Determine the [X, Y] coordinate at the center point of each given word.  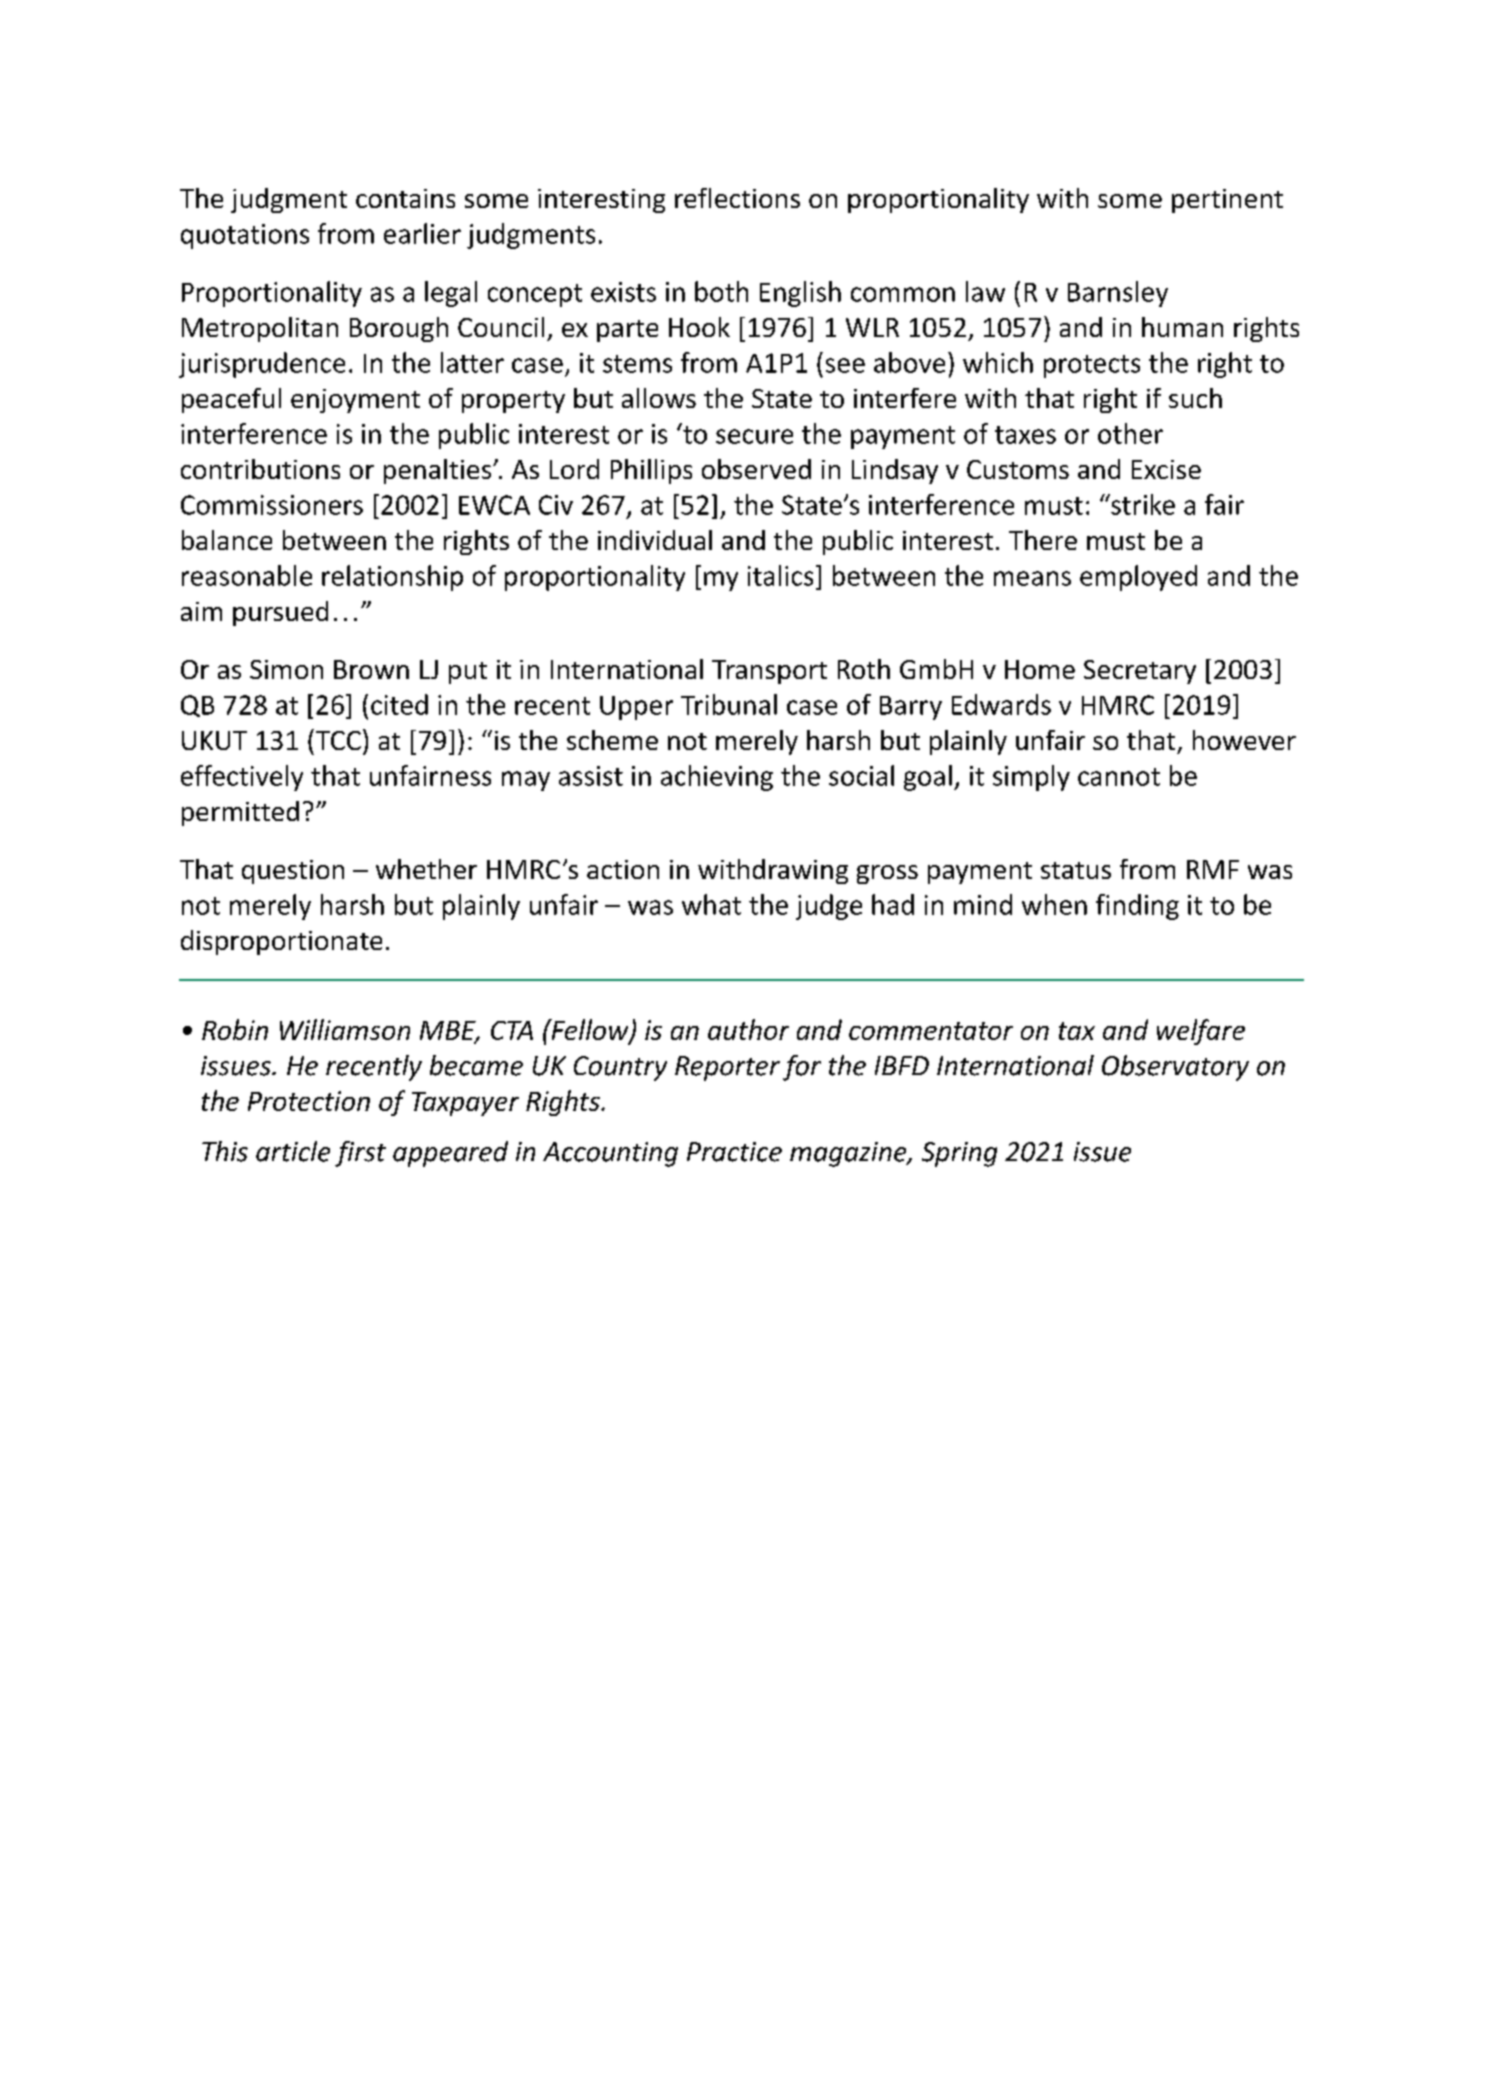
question [293, 872]
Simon [286, 669]
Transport [769, 672]
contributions [260, 469]
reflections [737, 198]
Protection [309, 1101]
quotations [245, 236]
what [711, 904]
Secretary [1140, 672]
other [1130, 433]
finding [1137, 907]
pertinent [1227, 201]
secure [754, 436]
